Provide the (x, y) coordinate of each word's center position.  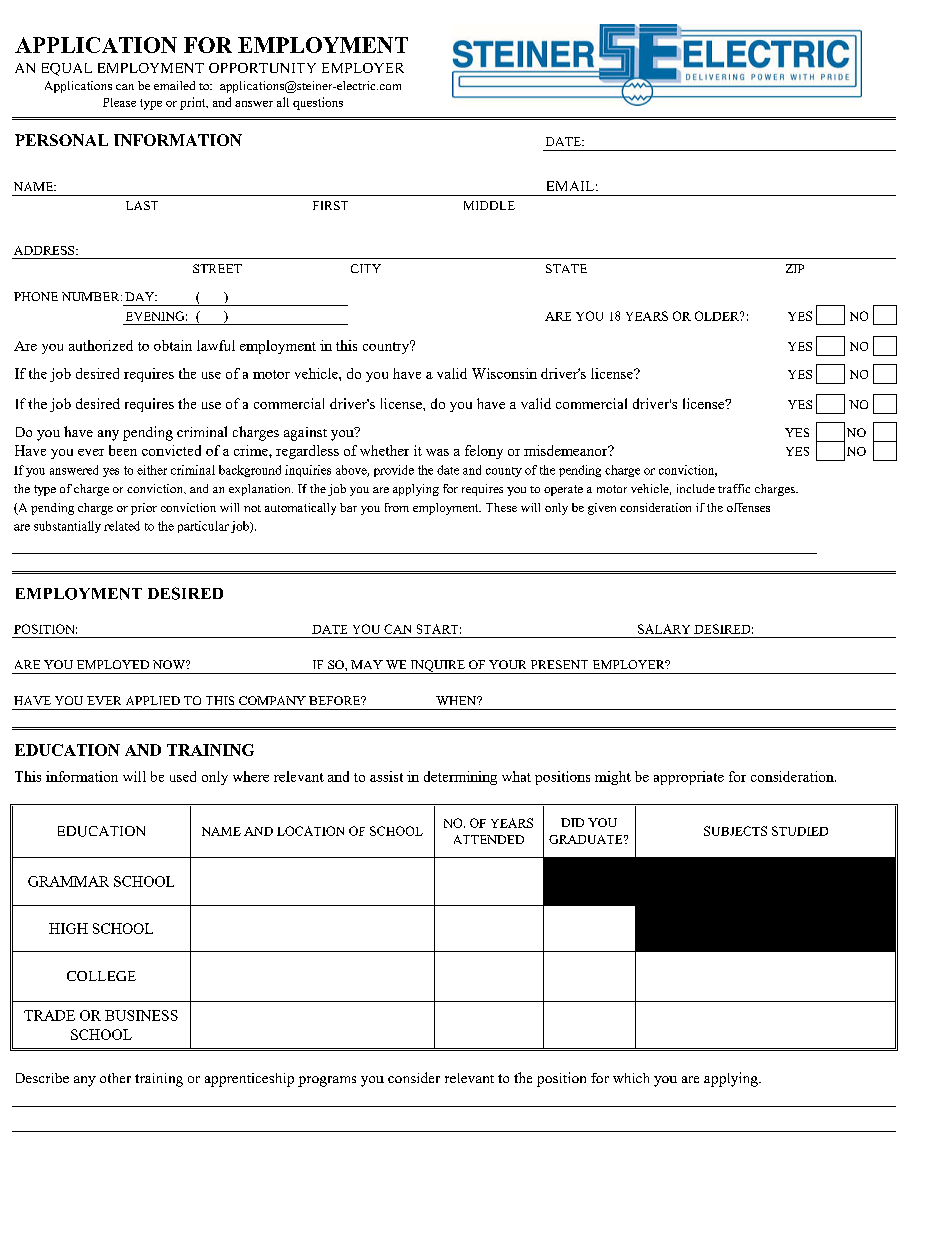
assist (386, 776)
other (115, 1078)
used (183, 776)
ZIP (795, 268)
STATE (566, 268)
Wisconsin (504, 373)
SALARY (664, 629)
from (397, 507)
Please (119, 102)
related (122, 526)
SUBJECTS (735, 831)
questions (318, 103)
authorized (101, 345)
